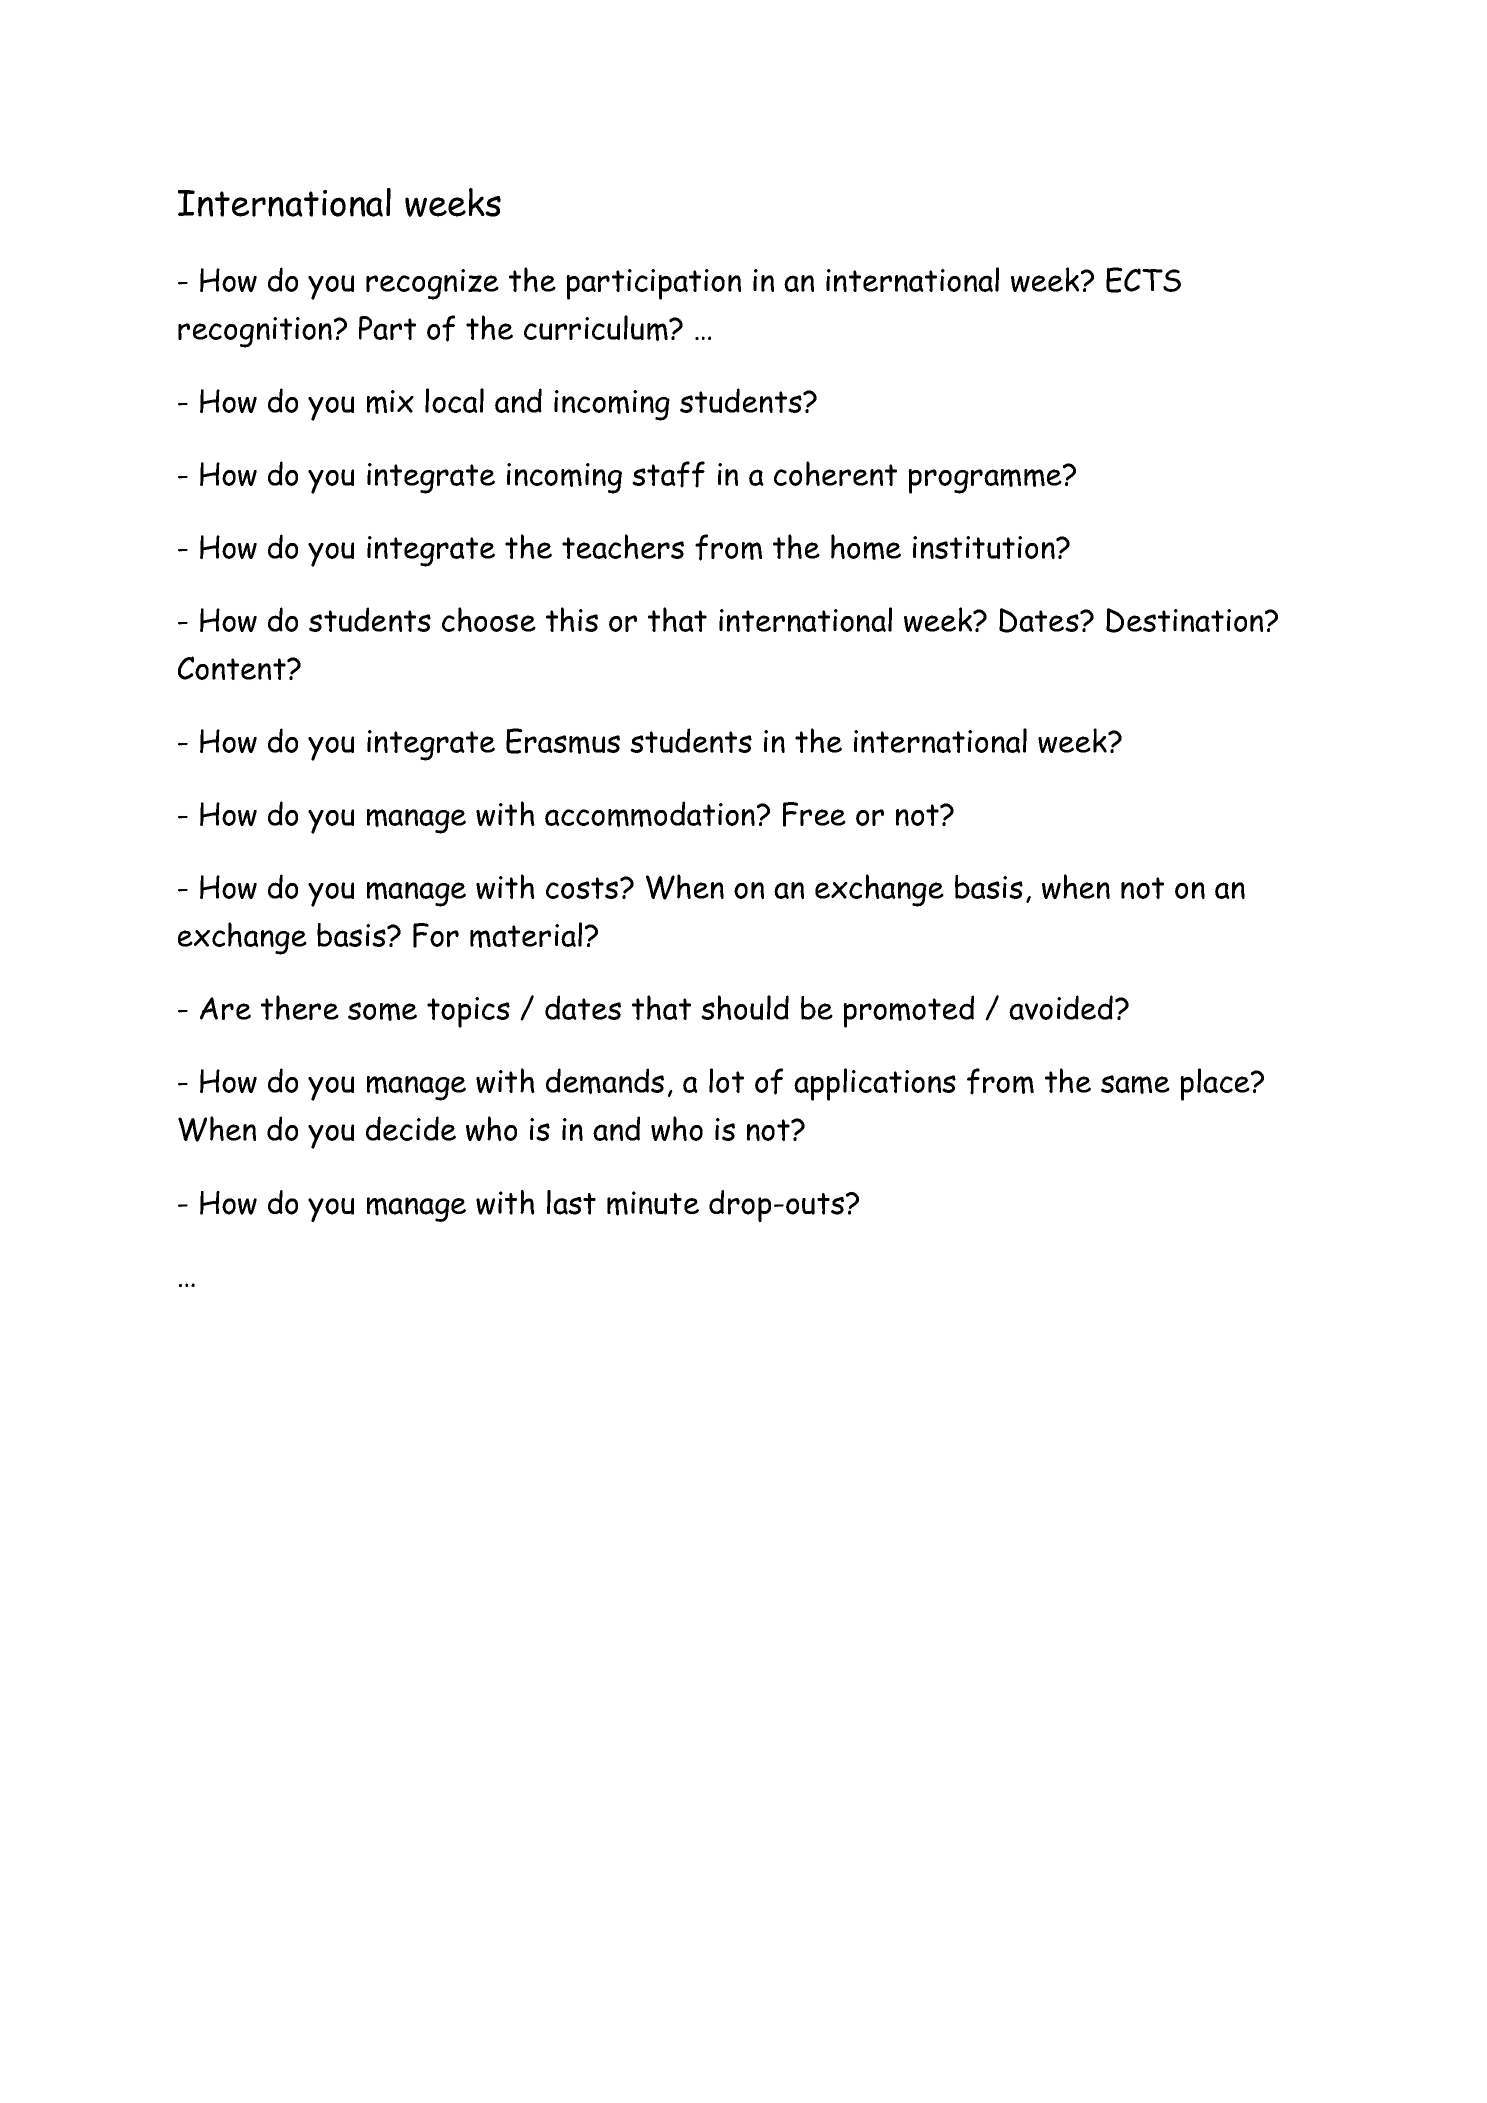 Image resolution: width=1487 pixels, height=2103 pixels. Describe the element at coordinates (653, 1203) in the screenshot. I see `minute` at that location.
